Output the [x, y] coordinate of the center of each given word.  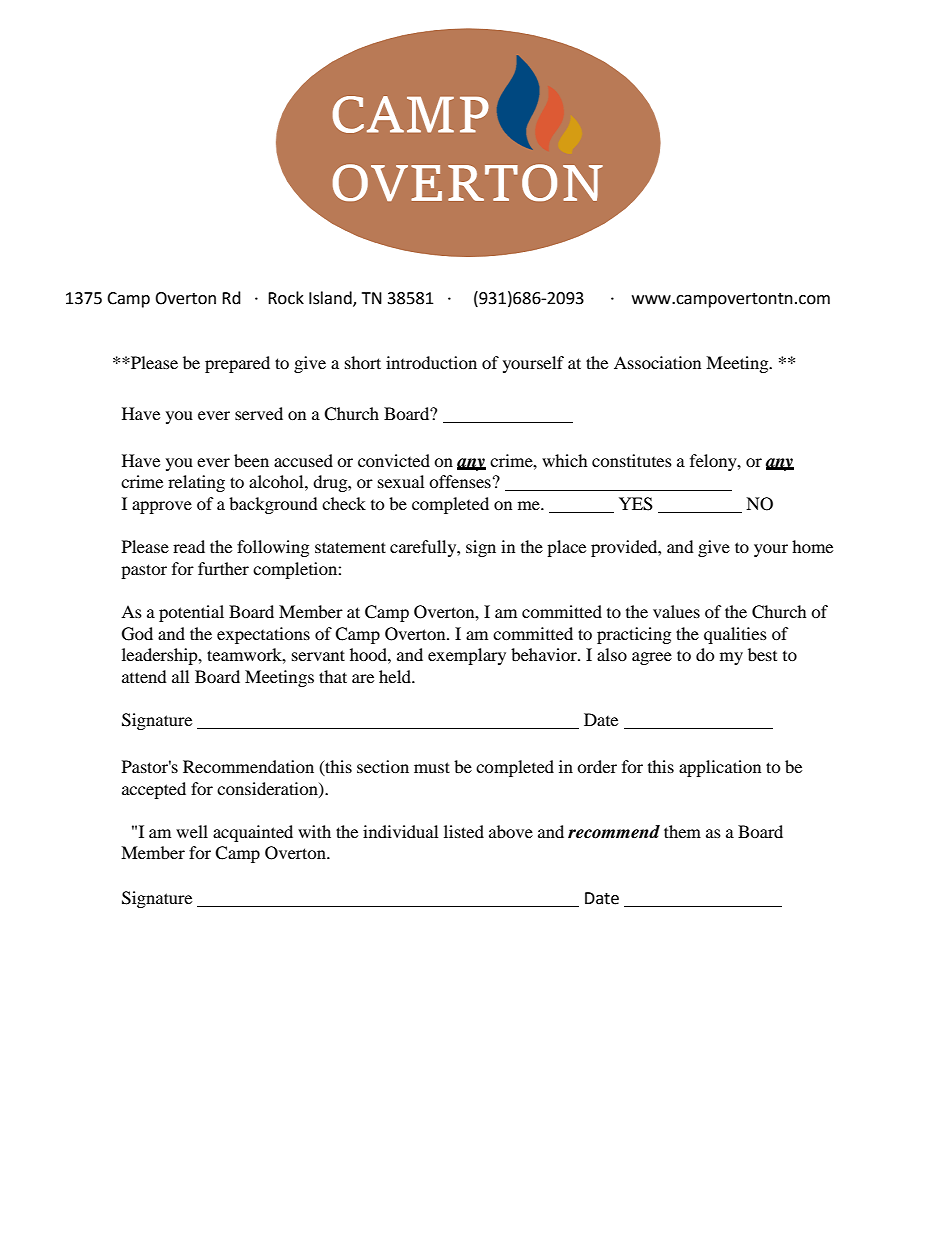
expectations [263, 635]
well [192, 831]
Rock [286, 298]
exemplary [467, 656]
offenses [460, 481]
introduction [431, 362]
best [762, 654]
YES [636, 504]
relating [196, 483]
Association [657, 362]
